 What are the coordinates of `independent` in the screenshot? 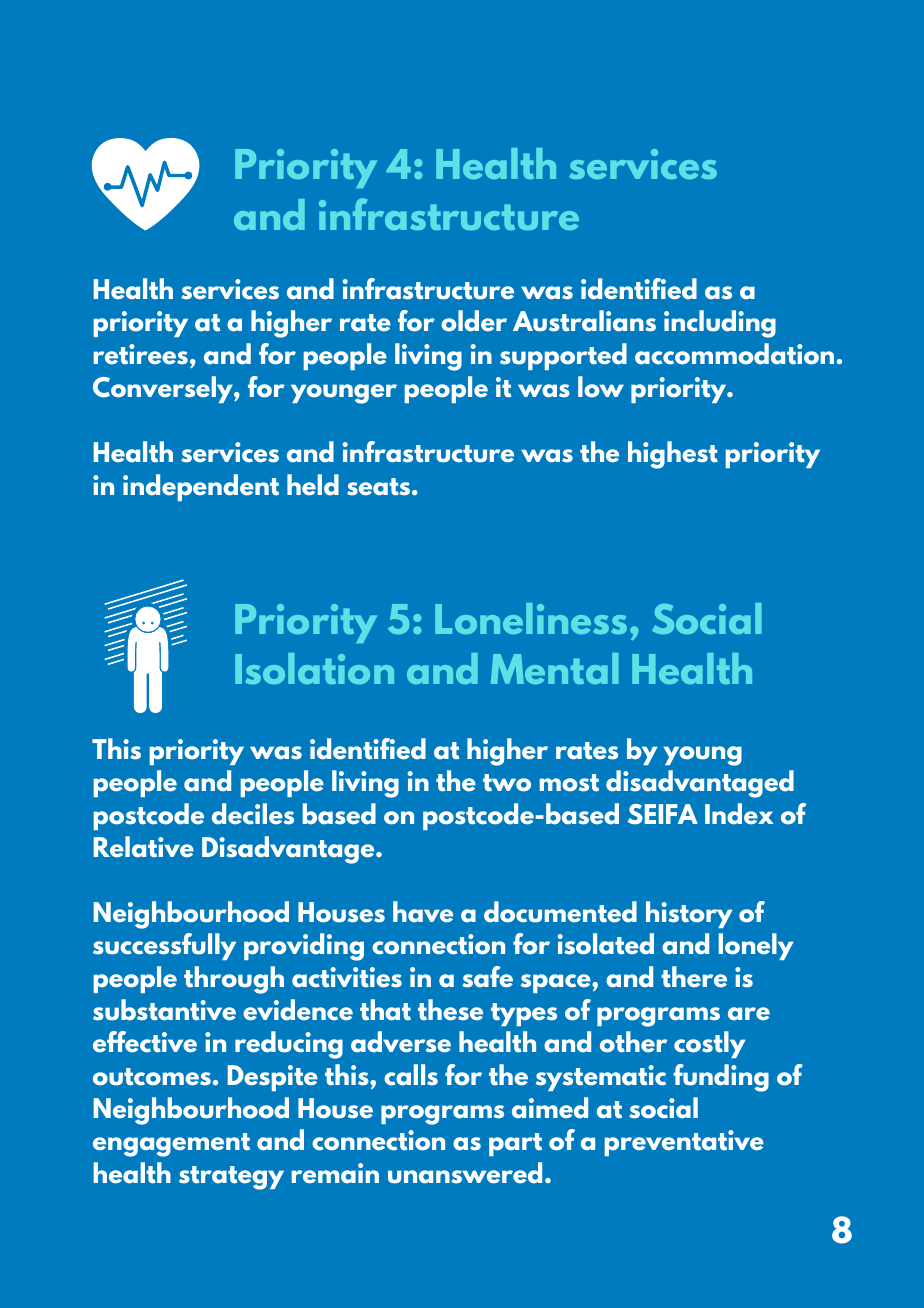 It's located at (201, 487).
